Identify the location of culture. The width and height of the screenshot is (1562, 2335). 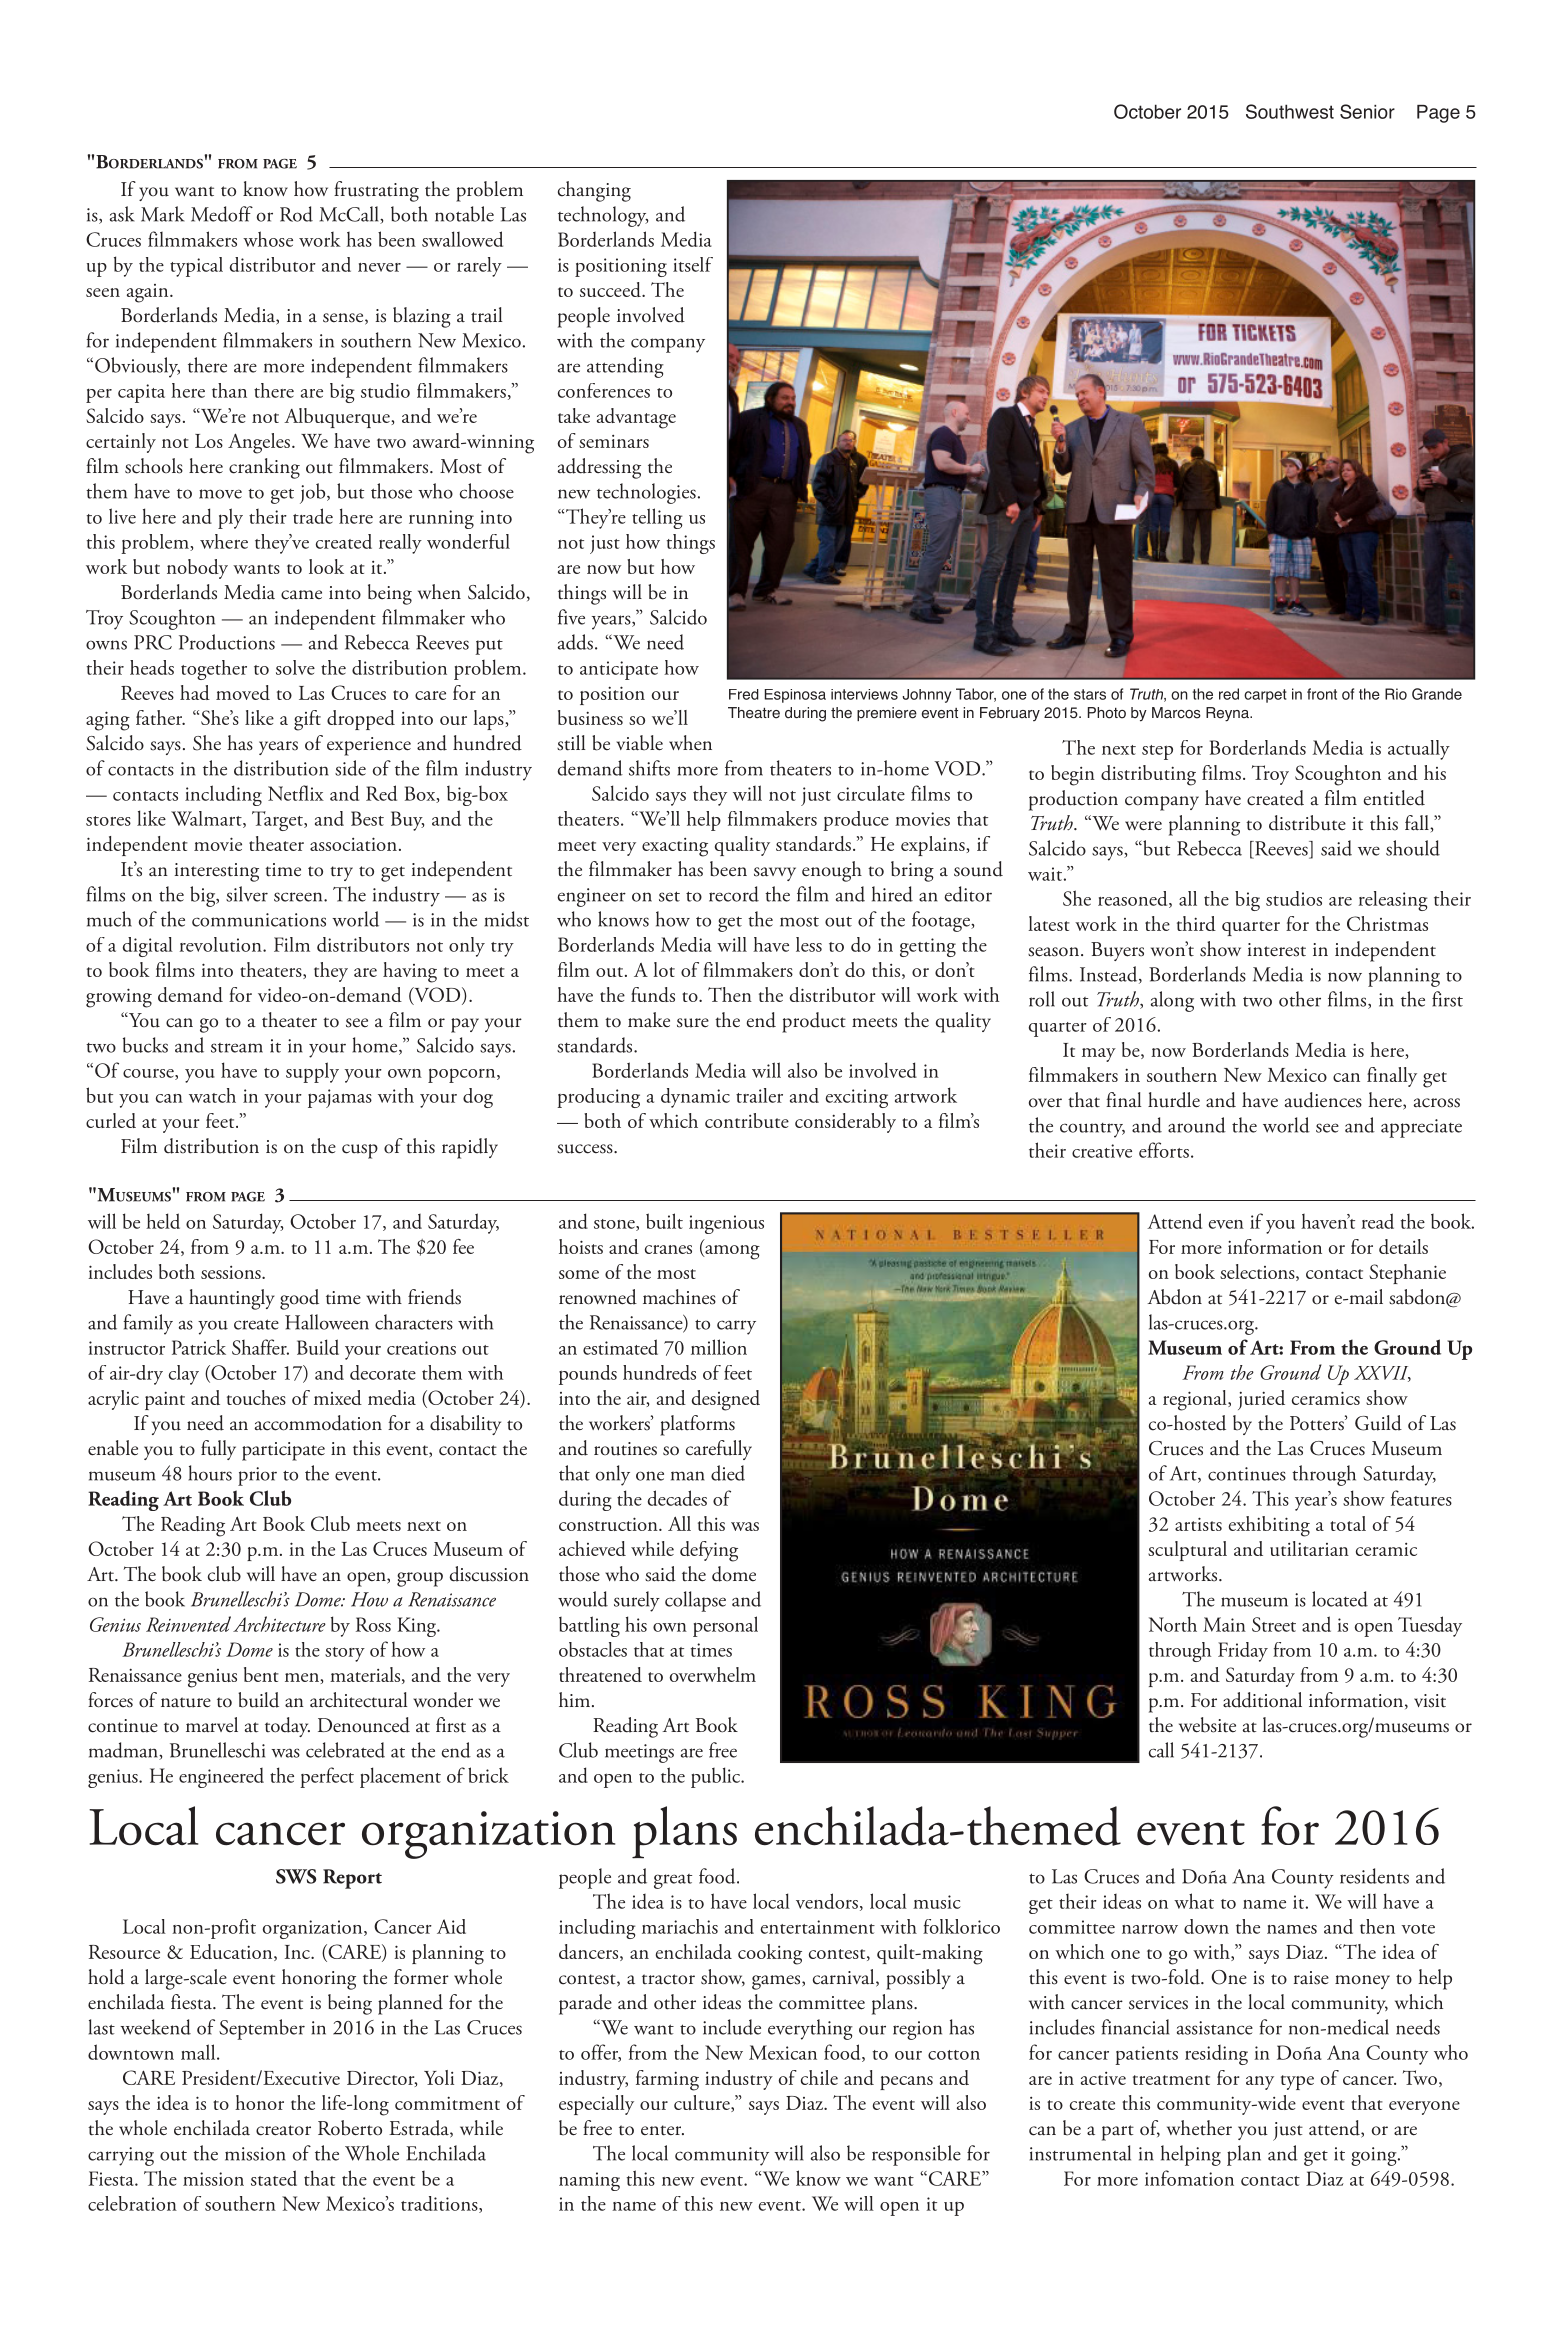
(703, 2103).
